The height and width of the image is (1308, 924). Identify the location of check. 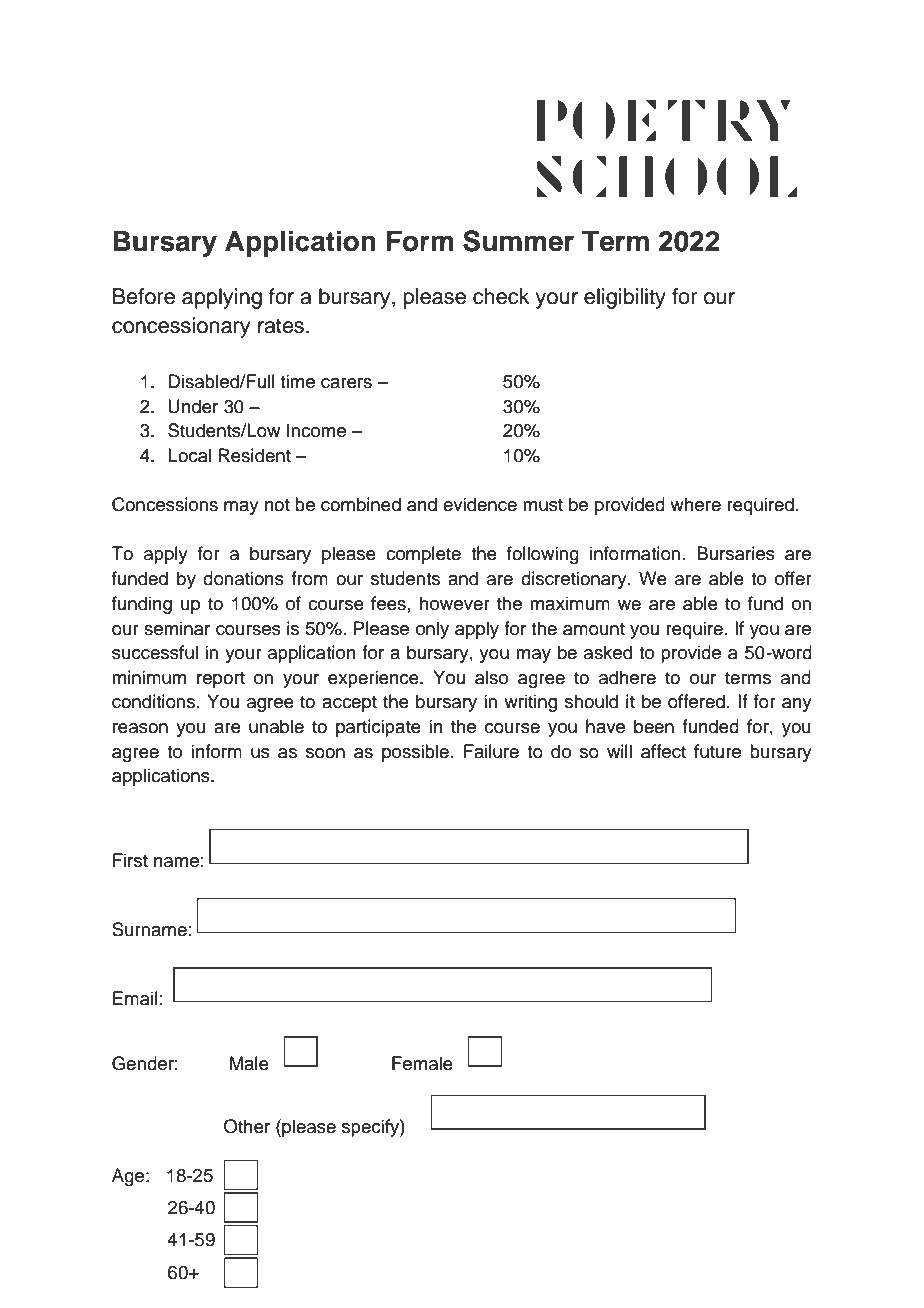
(501, 296).
